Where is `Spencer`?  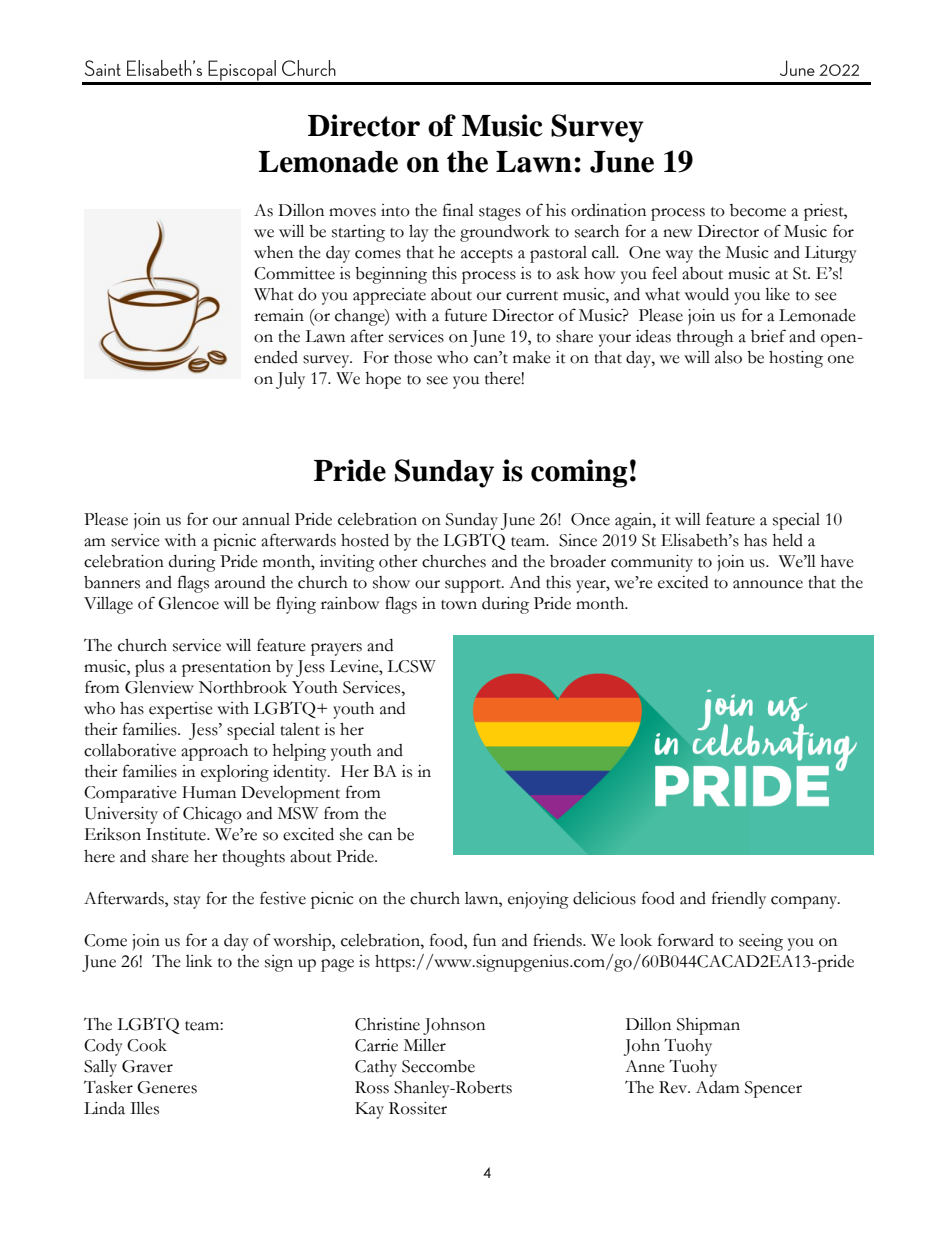
Spencer is located at coordinates (773, 1089).
